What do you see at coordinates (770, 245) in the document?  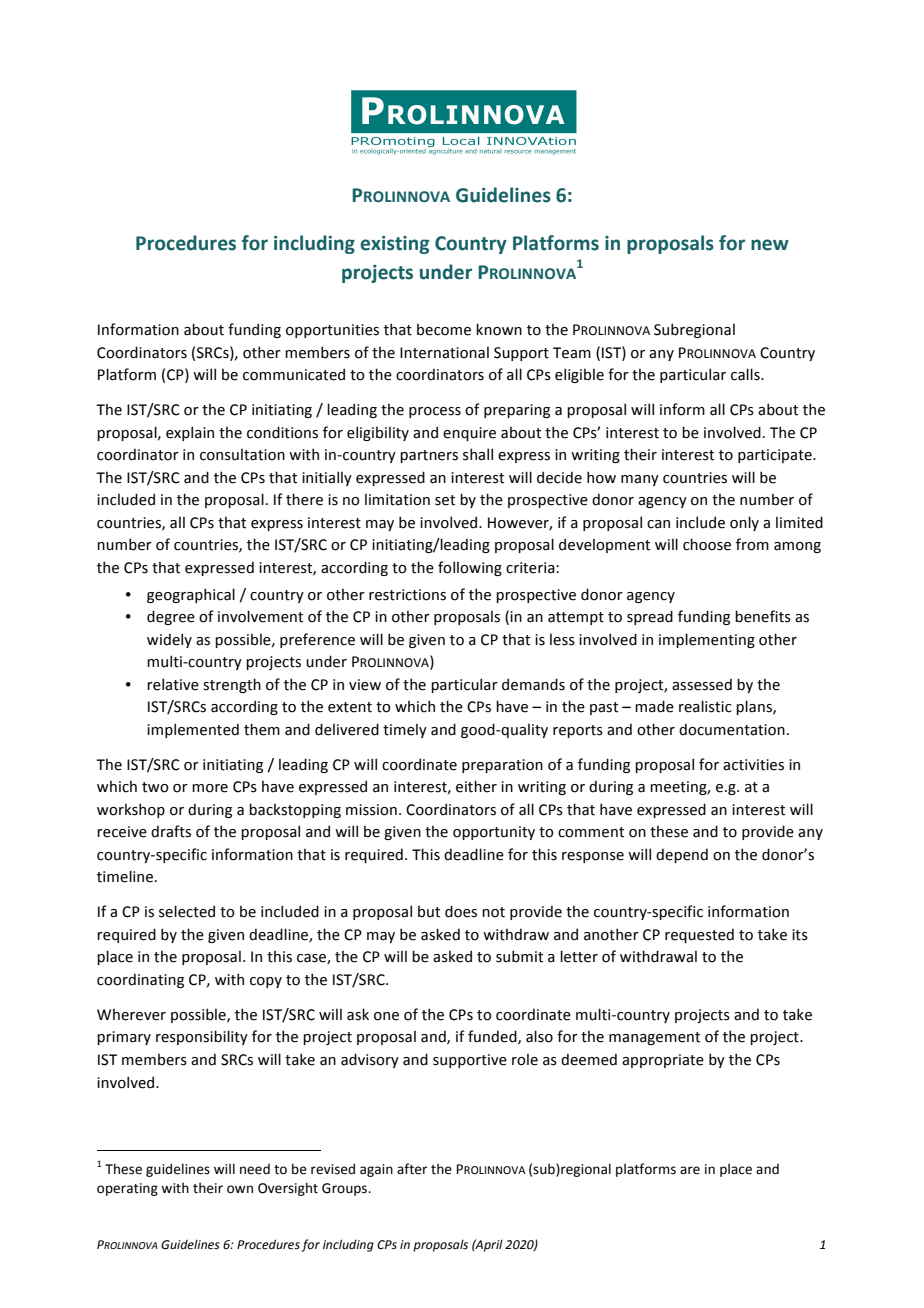 I see `new` at bounding box center [770, 245].
